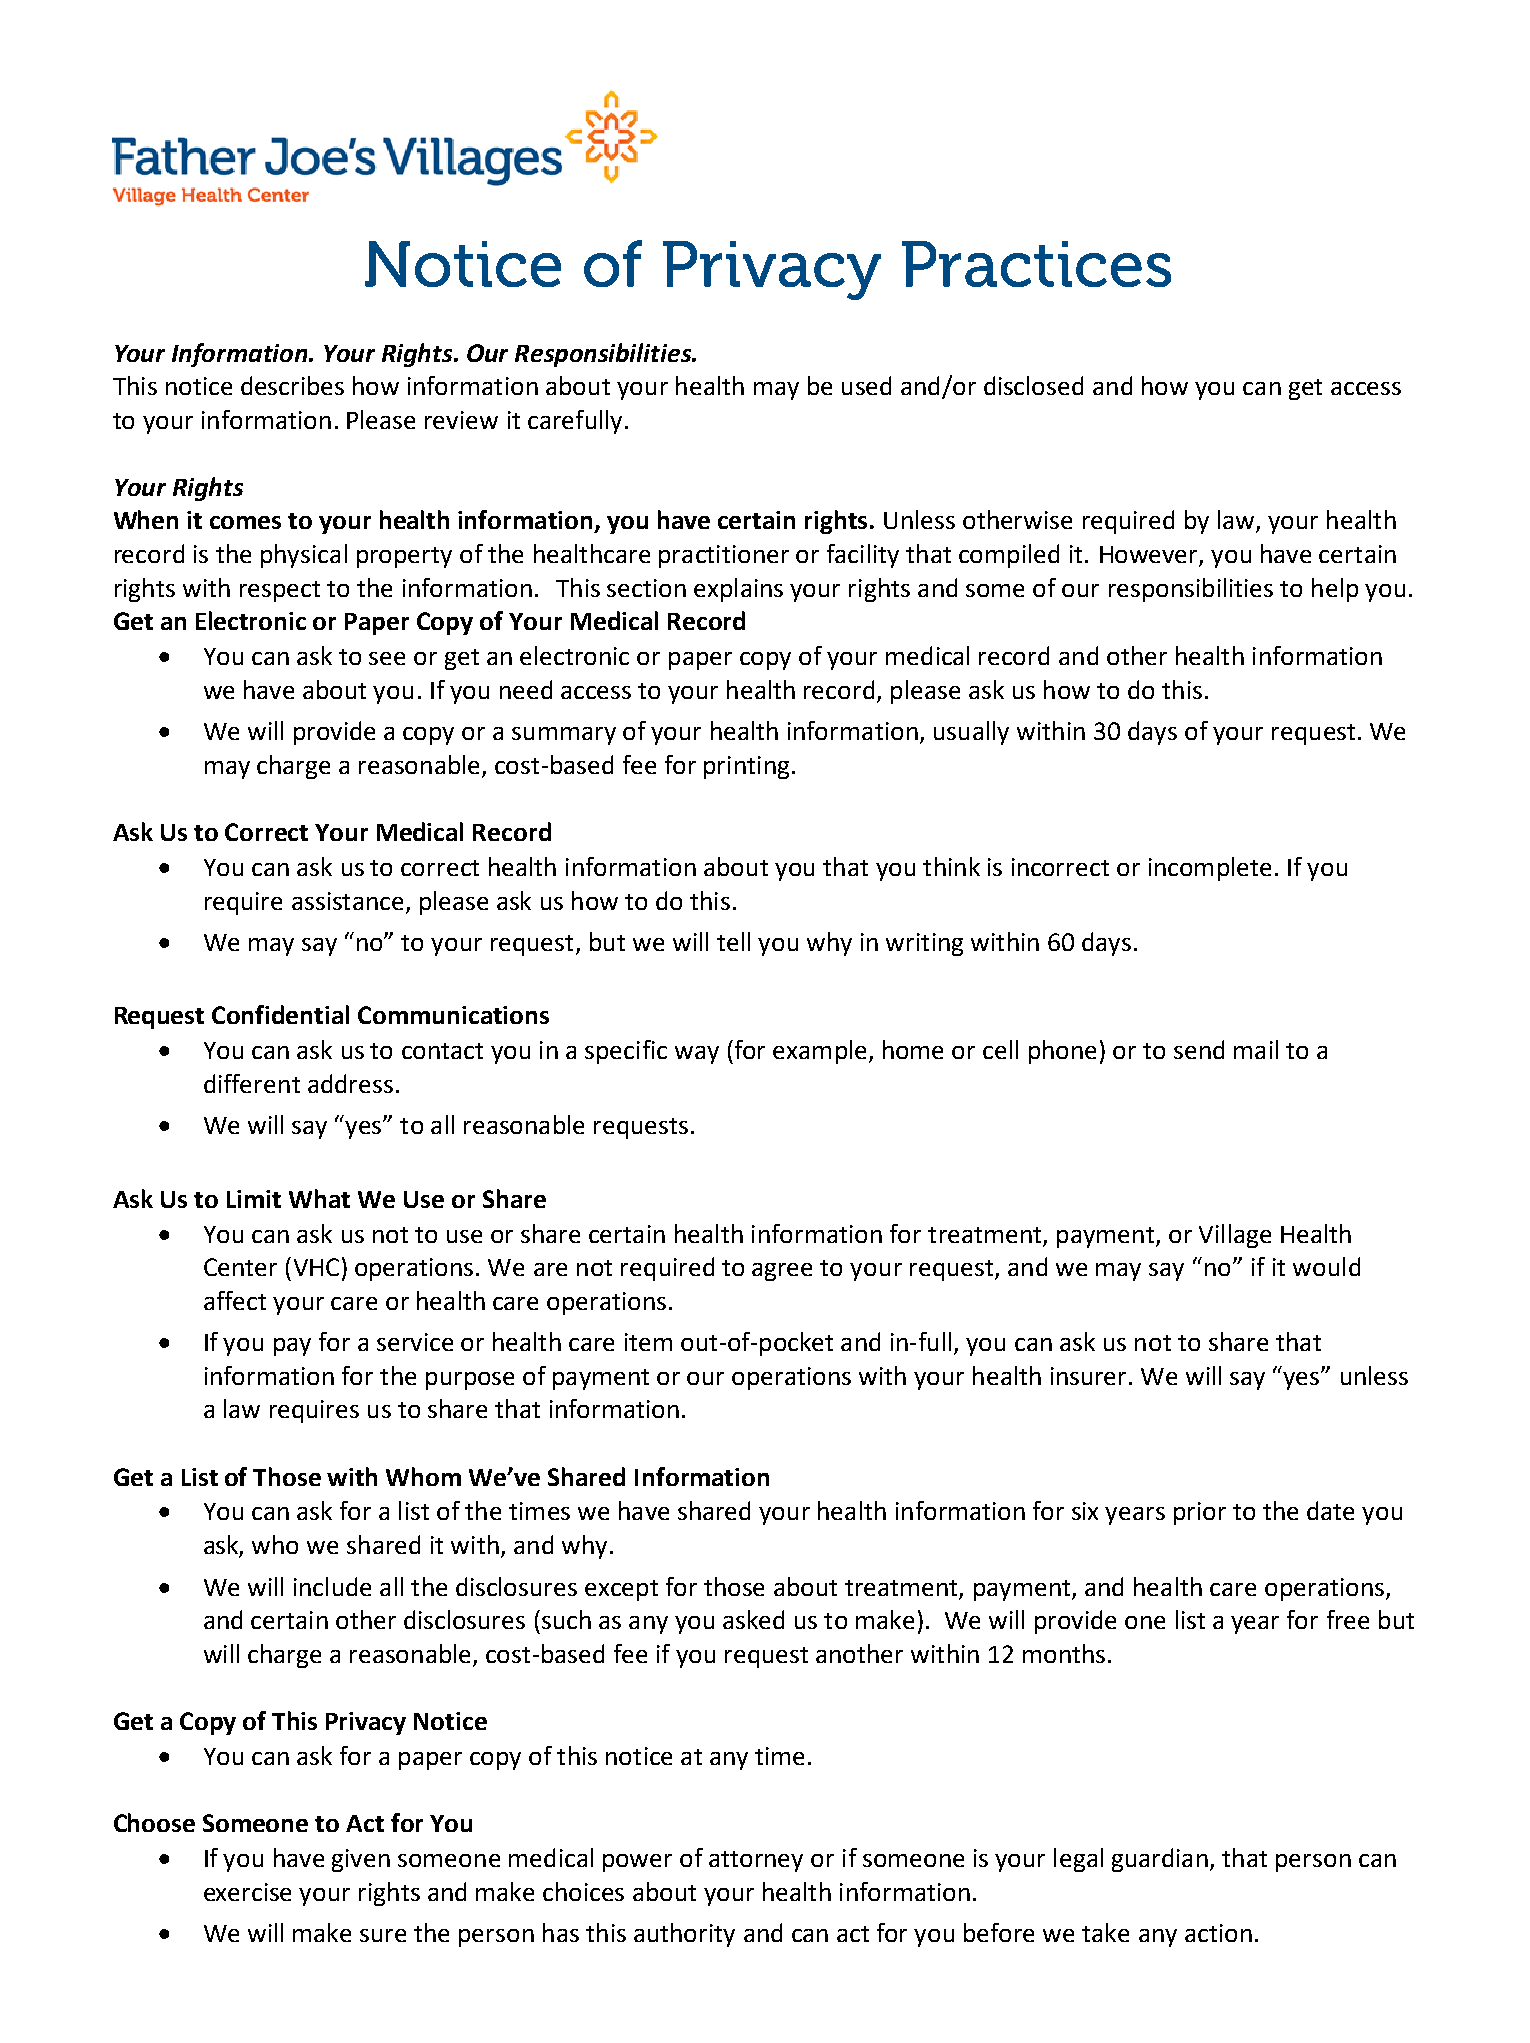  I want to click on used, so click(866, 385).
